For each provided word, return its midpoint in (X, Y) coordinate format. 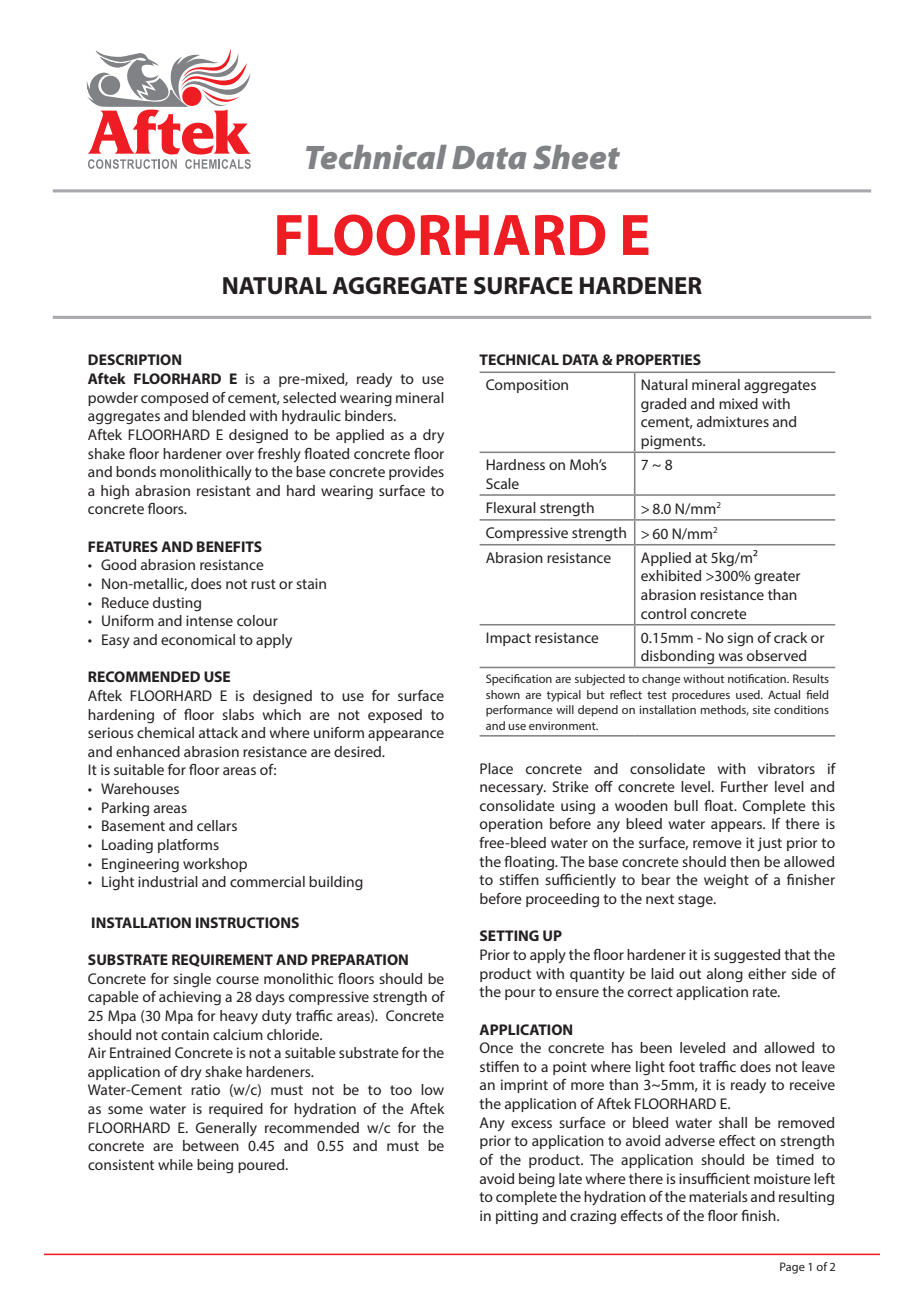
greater (777, 578)
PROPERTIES (658, 359)
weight (726, 881)
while (175, 1164)
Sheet (576, 157)
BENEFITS (229, 546)
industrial (168, 881)
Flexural (511, 507)
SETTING (509, 935)
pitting (517, 1217)
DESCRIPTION (134, 359)
